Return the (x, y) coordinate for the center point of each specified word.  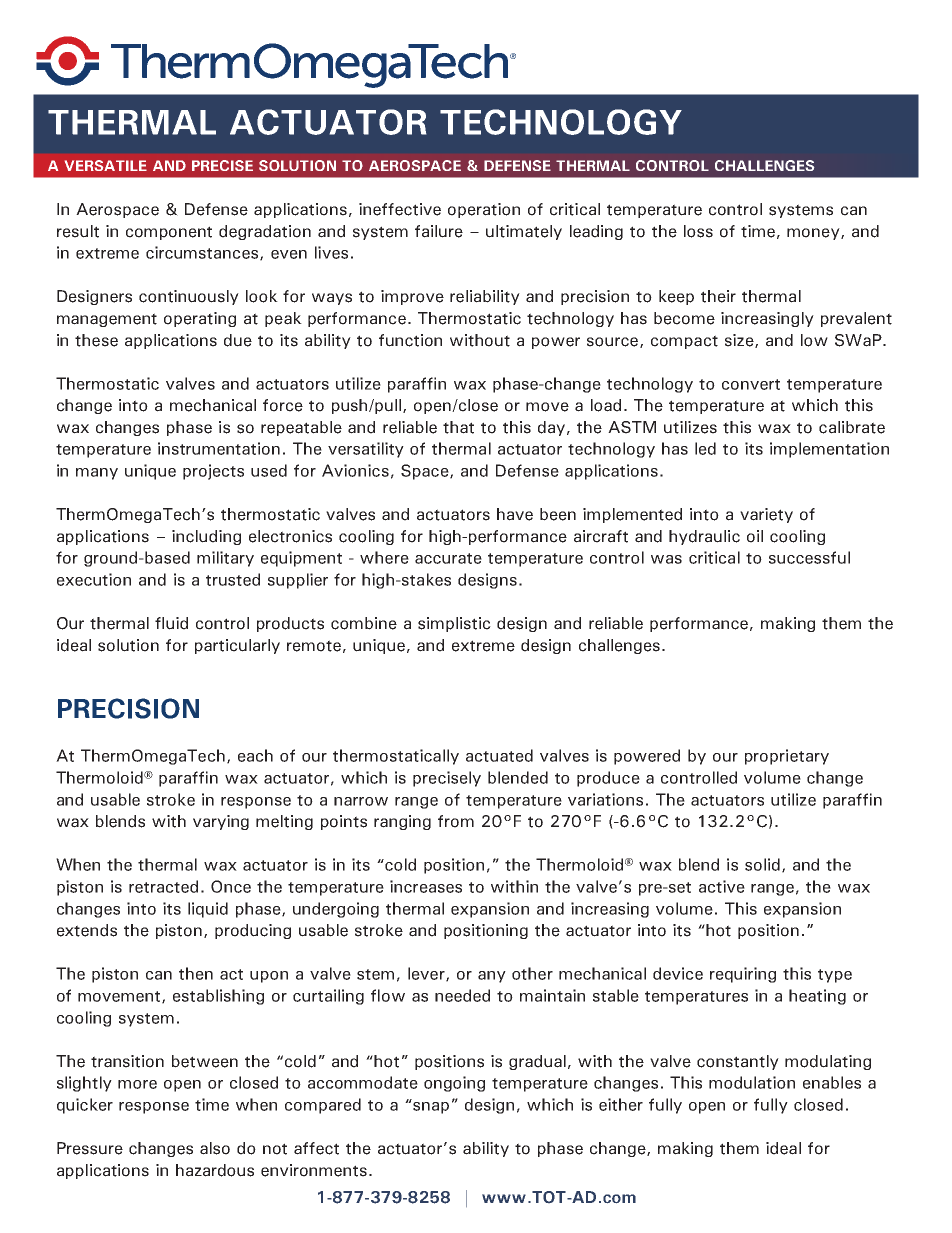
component (169, 233)
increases (426, 886)
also (215, 1148)
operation (484, 210)
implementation (829, 450)
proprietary (787, 757)
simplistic (454, 624)
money (814, 234)
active (722, 886)
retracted (163, 886)
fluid (171, 623)
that (458, 427)
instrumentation (219, 448)
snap (430, 1106)
